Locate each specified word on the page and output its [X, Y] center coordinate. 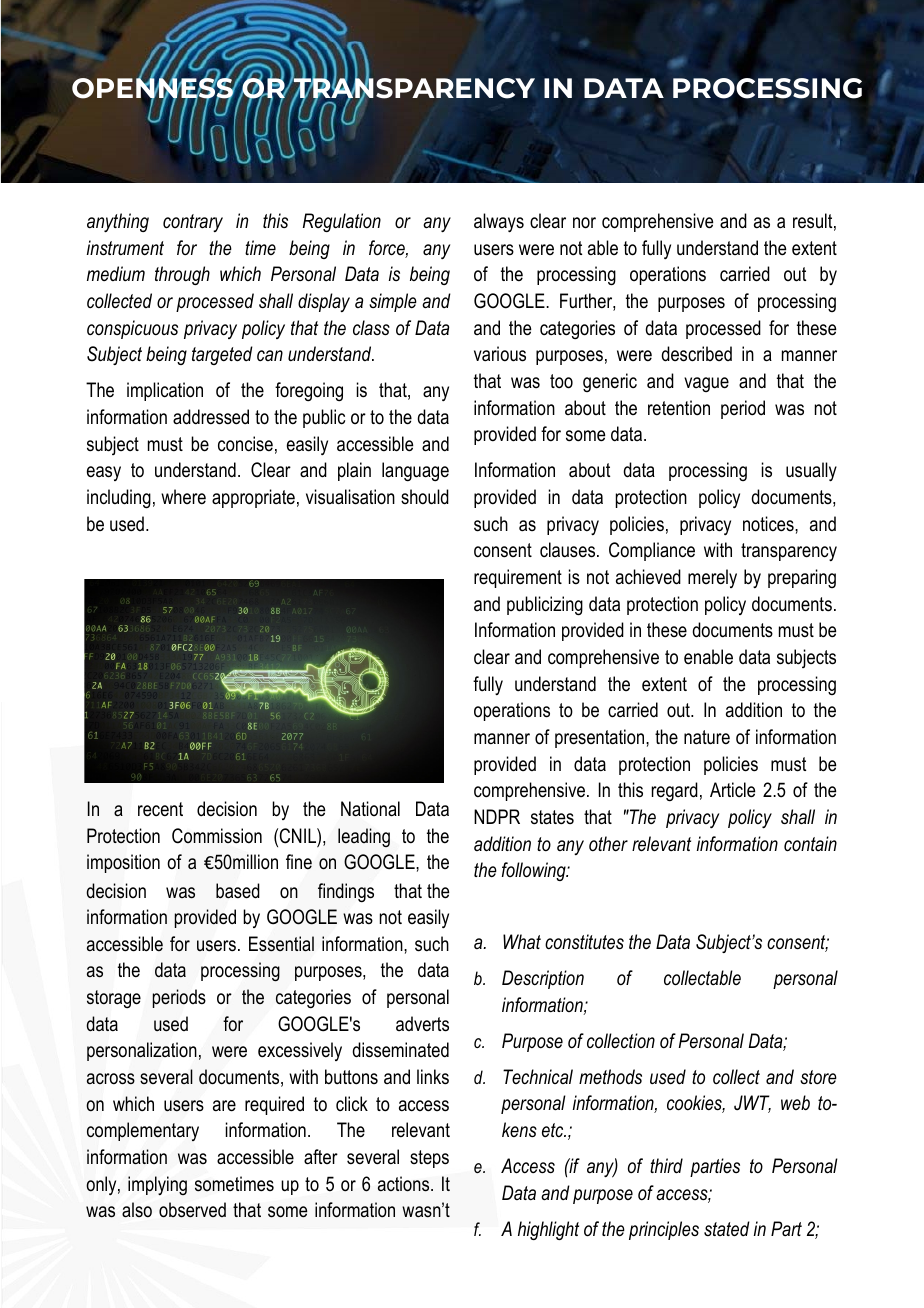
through [182, 275]
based [238, 891]
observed [192, 1210]
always [499, 223]
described [696, 354]
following [535, 871]
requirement [518, 578]
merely [712, 578]
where [183, 497]
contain [810, 844]
